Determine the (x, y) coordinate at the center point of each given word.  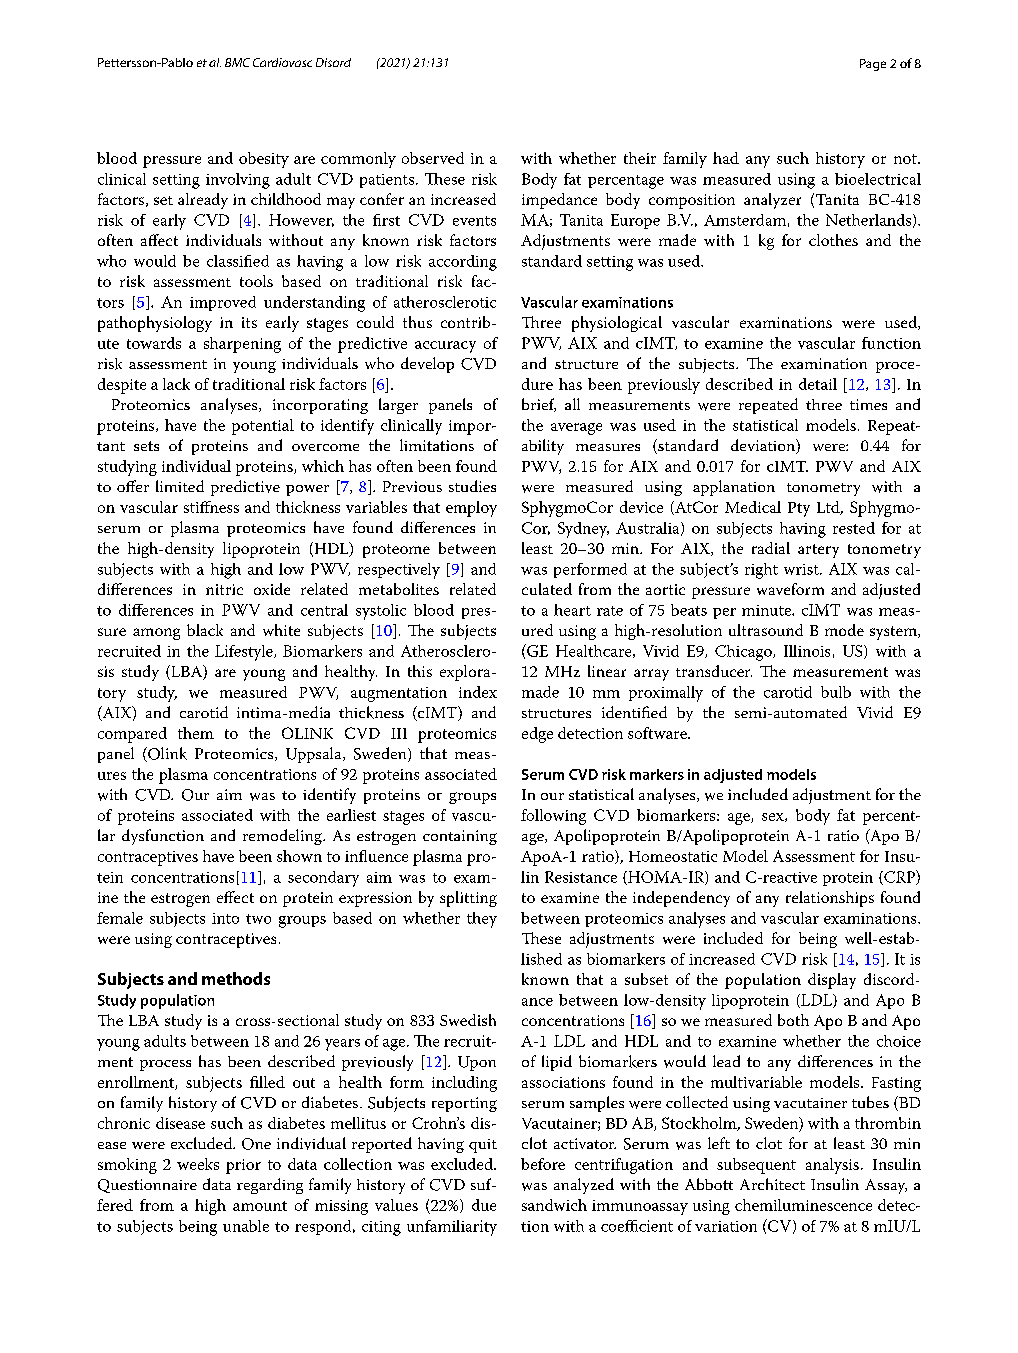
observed (433, 158)
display (832, 981)
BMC (237, 62)
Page (873, 65)
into (225, 918)
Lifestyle (245, 653)
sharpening (242, 345)
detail (818, 384)
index (478, 692)
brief (539, 405)
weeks (198, 1164)
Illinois (807, 651)
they (482, 920)
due (484, 1205)
